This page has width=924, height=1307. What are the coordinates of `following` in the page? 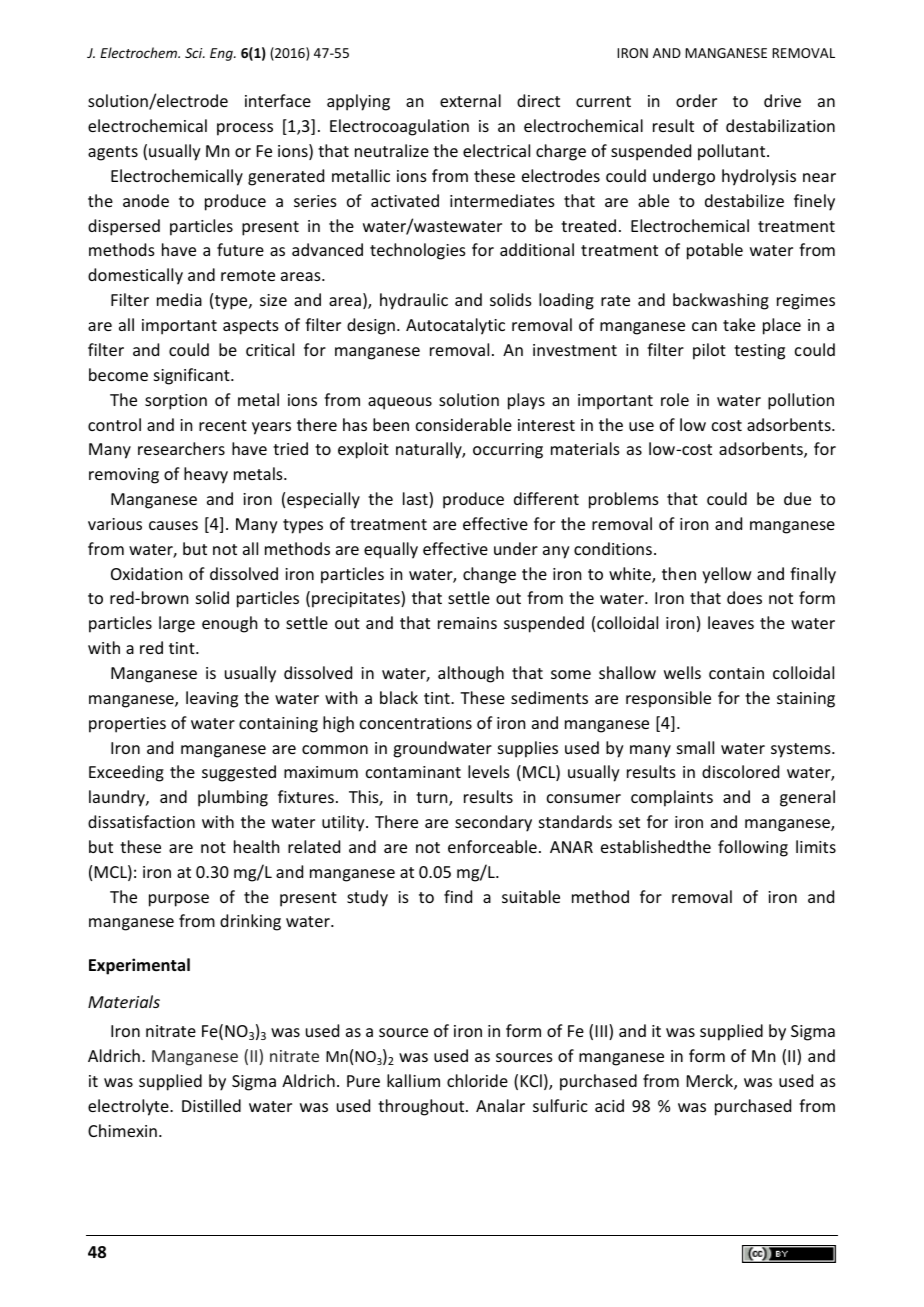 It's located at (753, 848).
